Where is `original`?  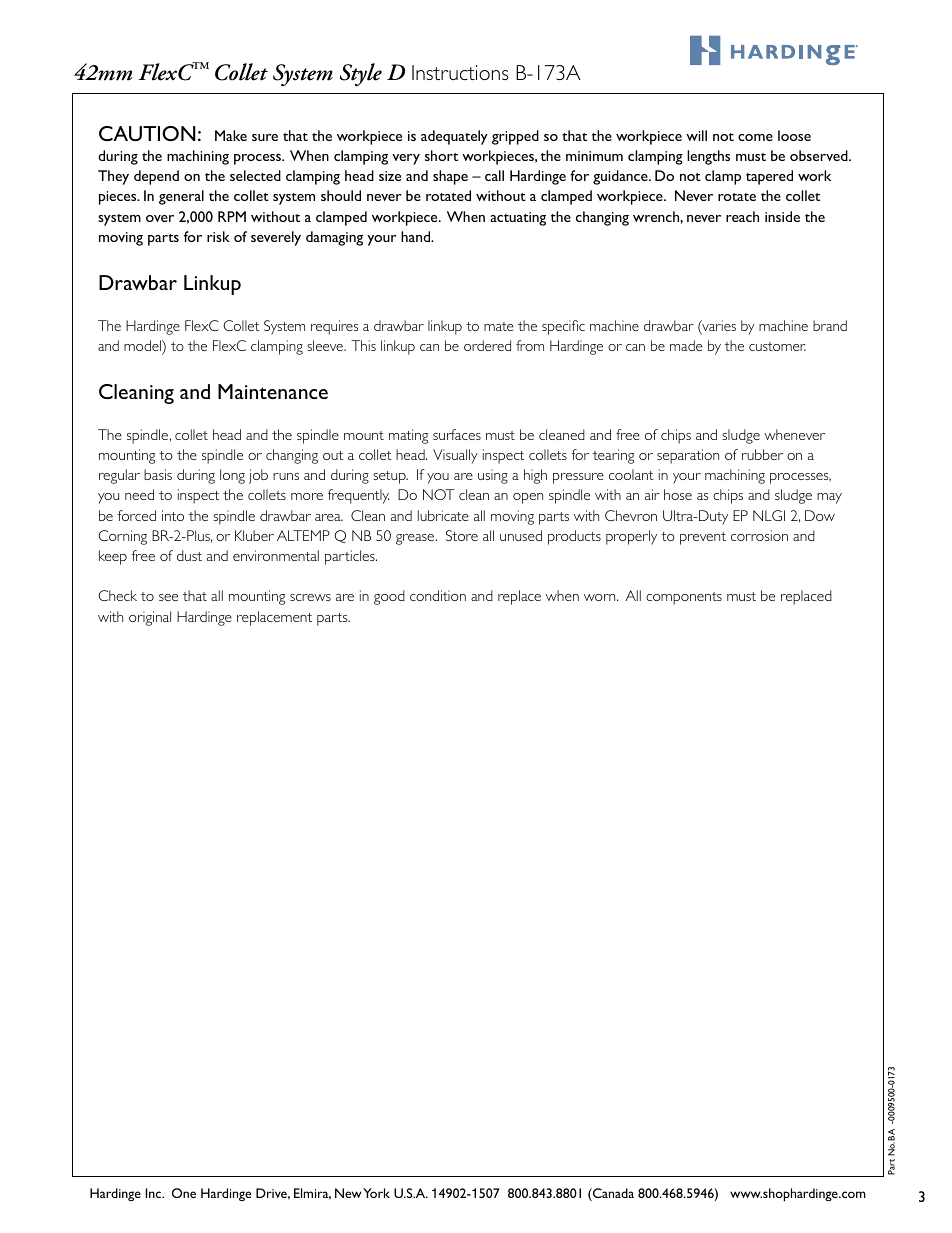
original is located at coordinates (150, 618).
